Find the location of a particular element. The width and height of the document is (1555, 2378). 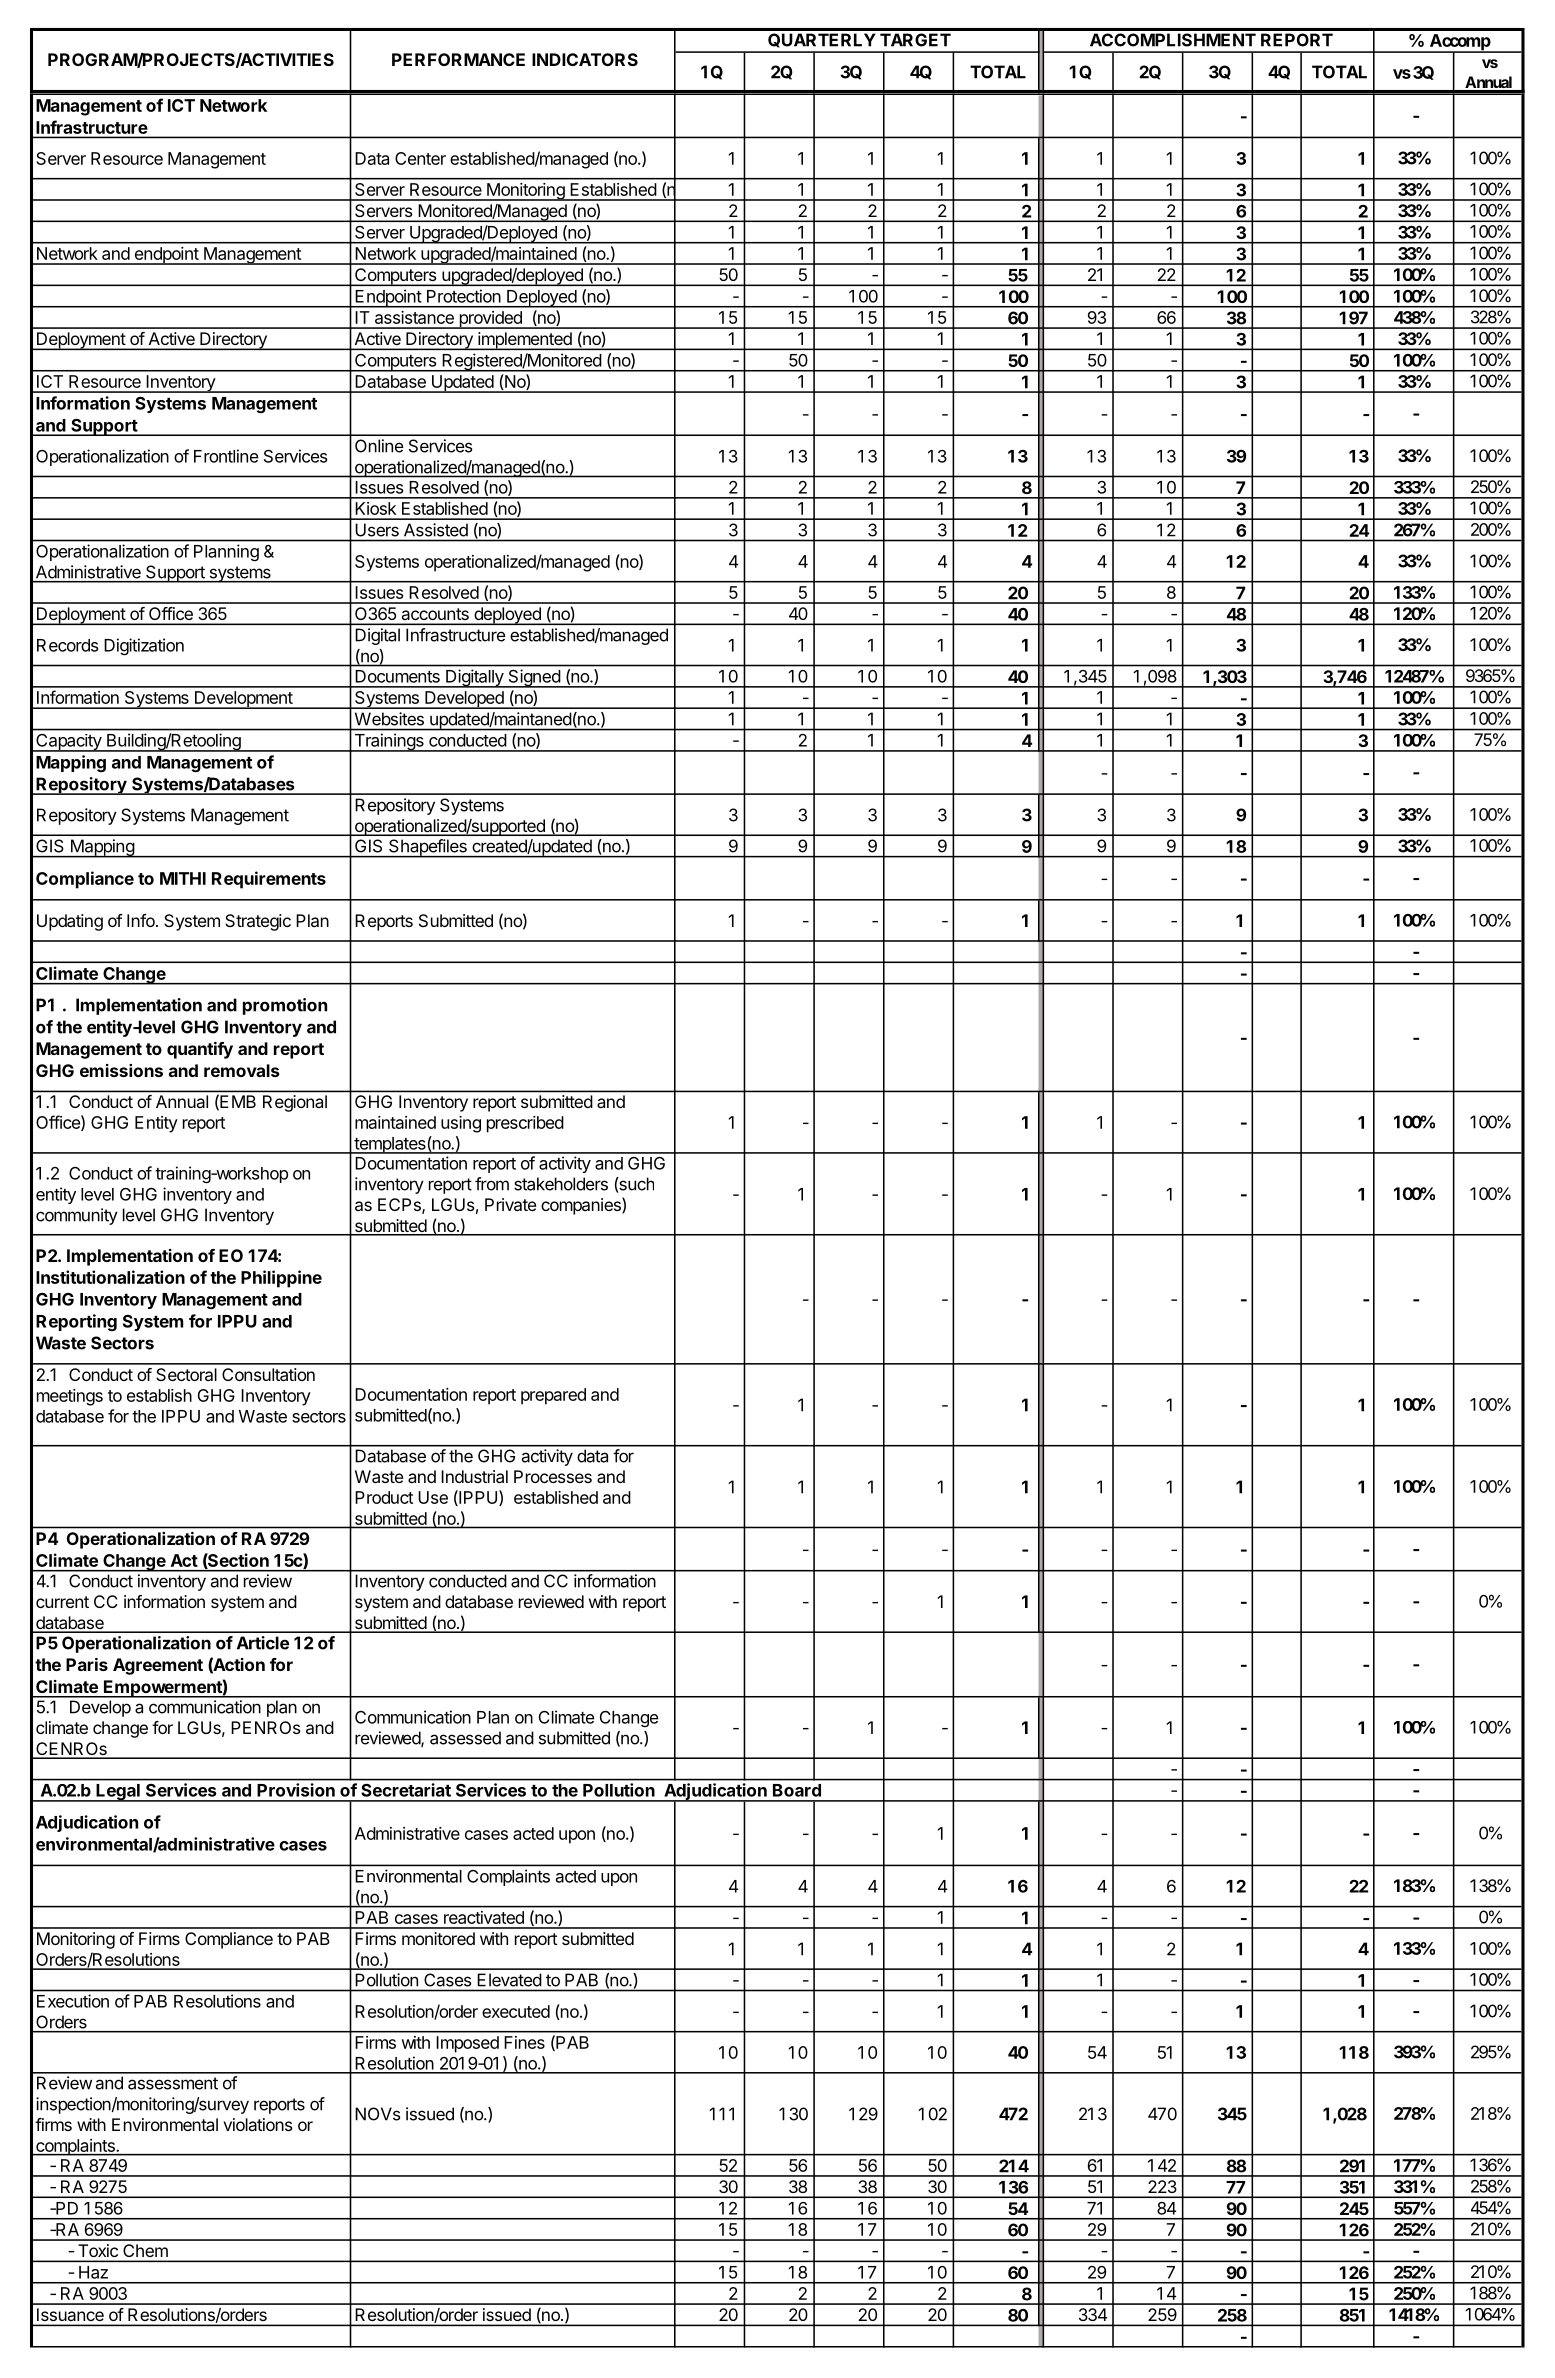

promotion is located at coordinates (285, 1006).
